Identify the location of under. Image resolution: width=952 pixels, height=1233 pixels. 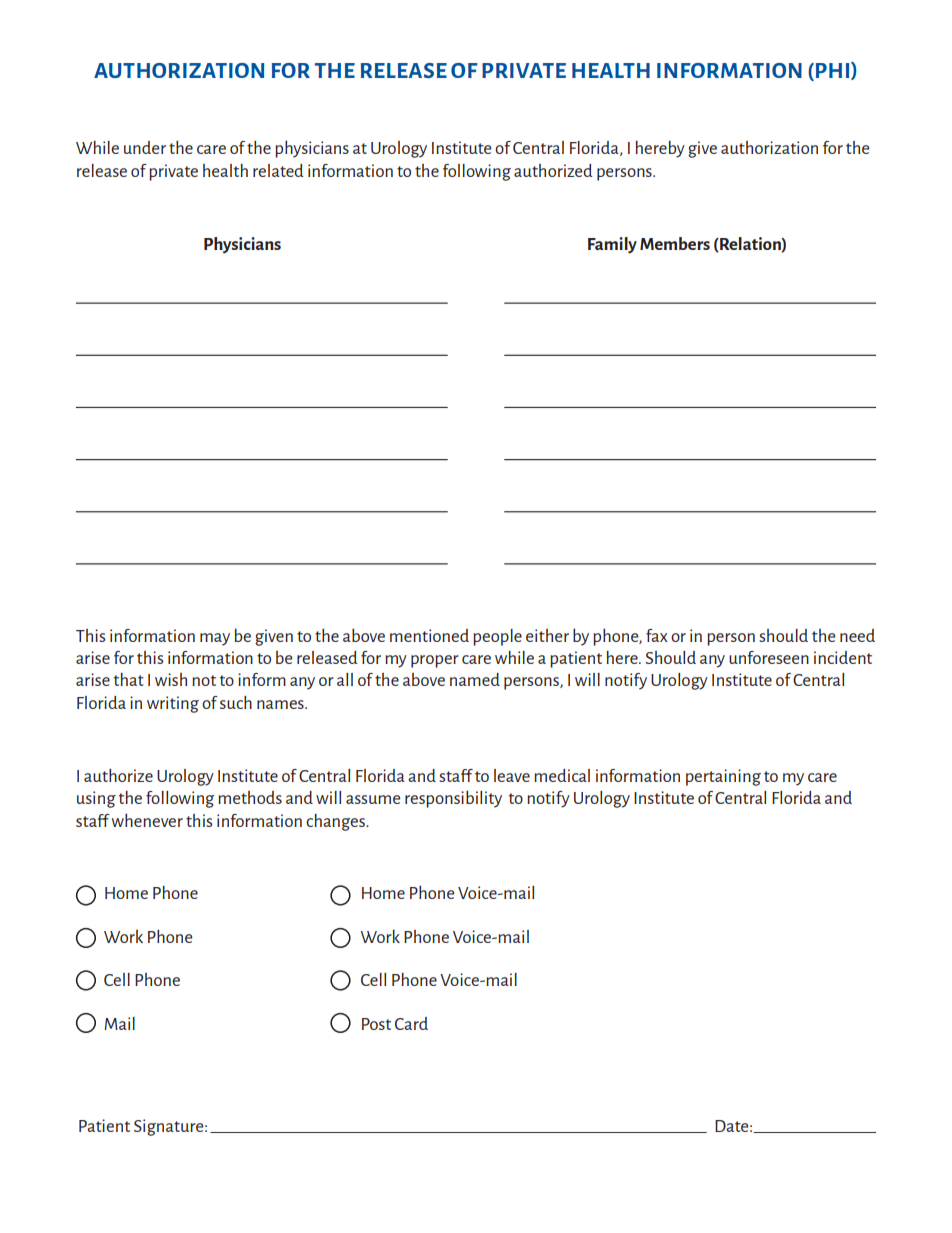
(145, 147).
